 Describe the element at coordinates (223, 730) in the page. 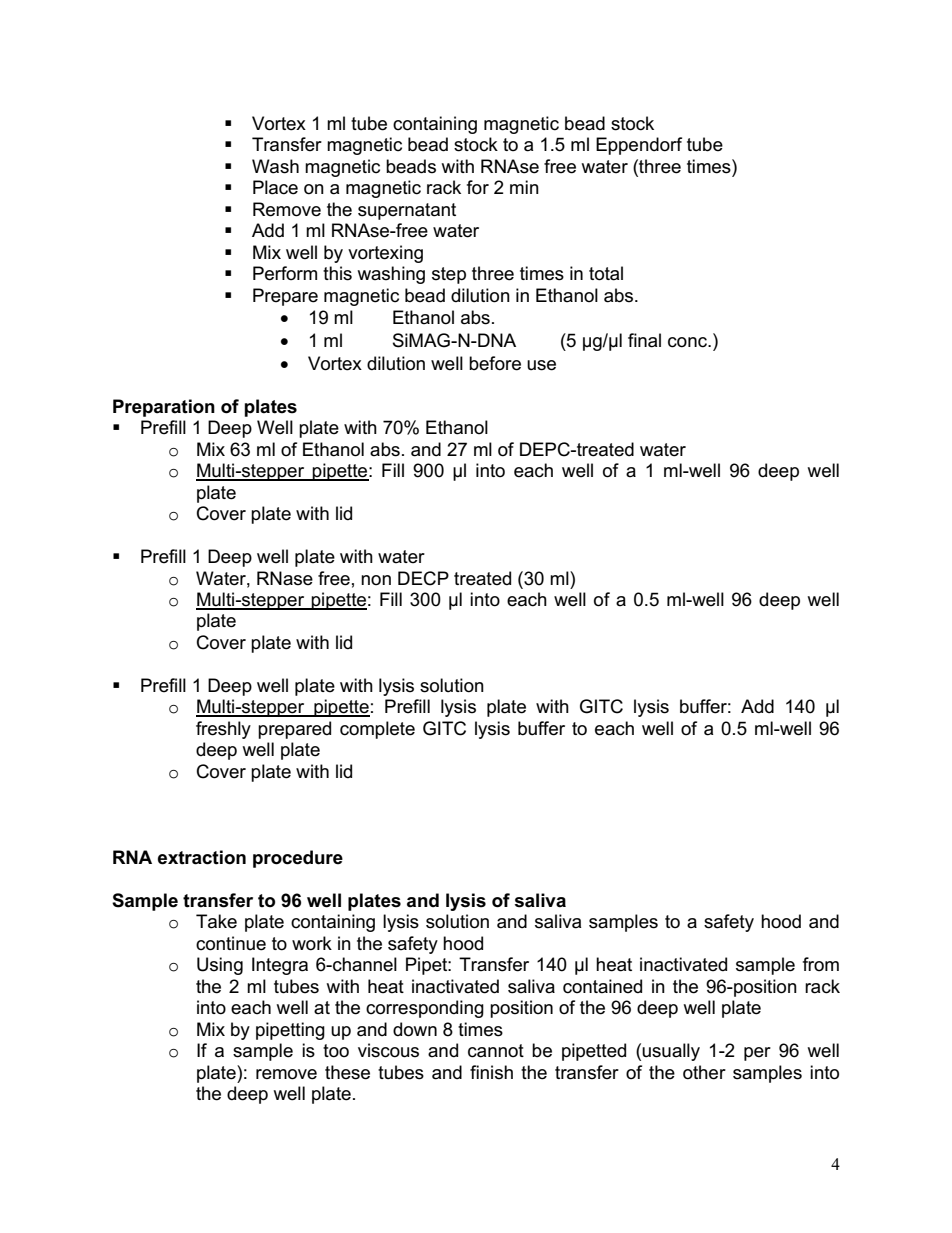

I see `freshly` at that location.
